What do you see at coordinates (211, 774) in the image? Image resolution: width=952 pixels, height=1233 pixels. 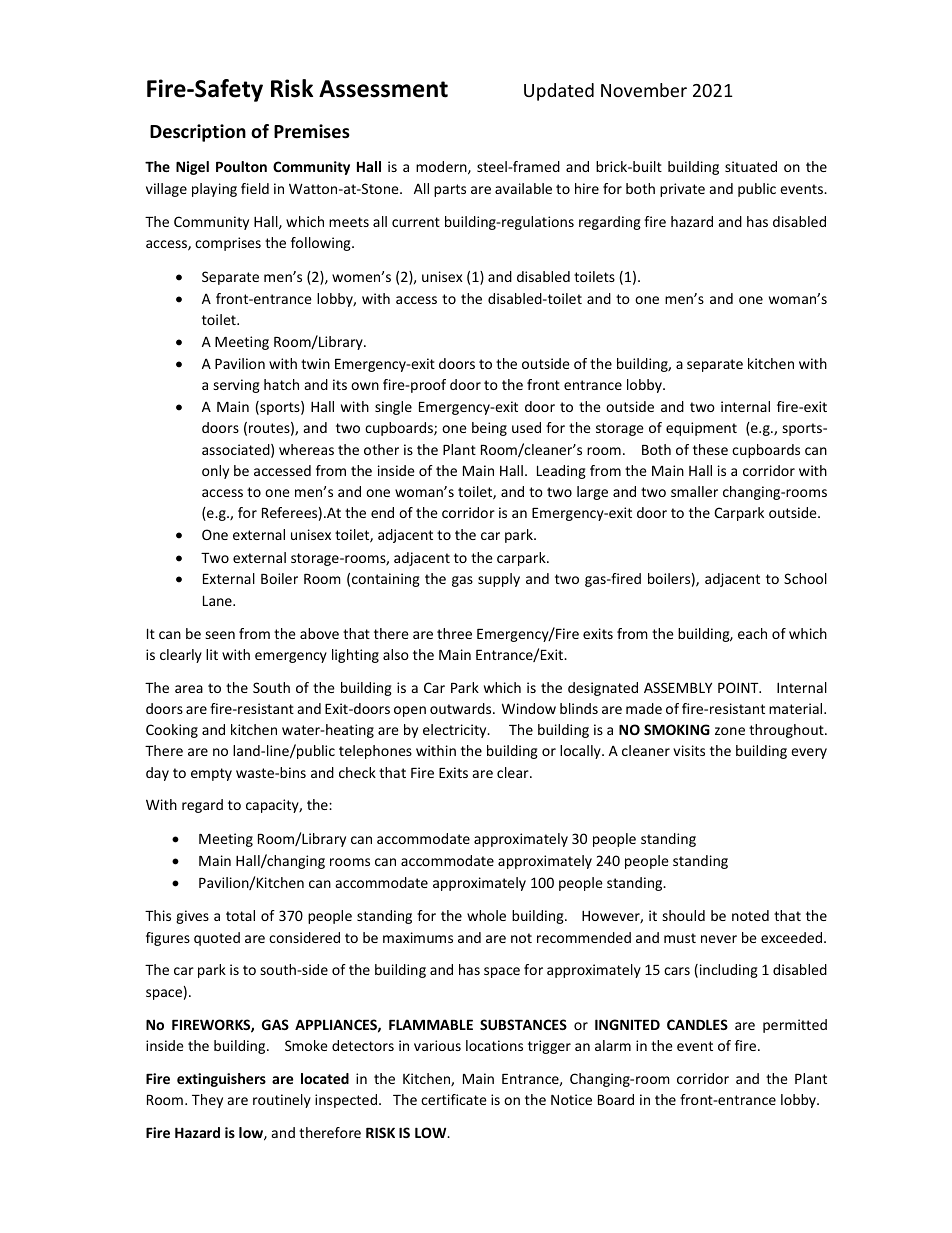 I see `empty` at bounding box center [211, 774].
